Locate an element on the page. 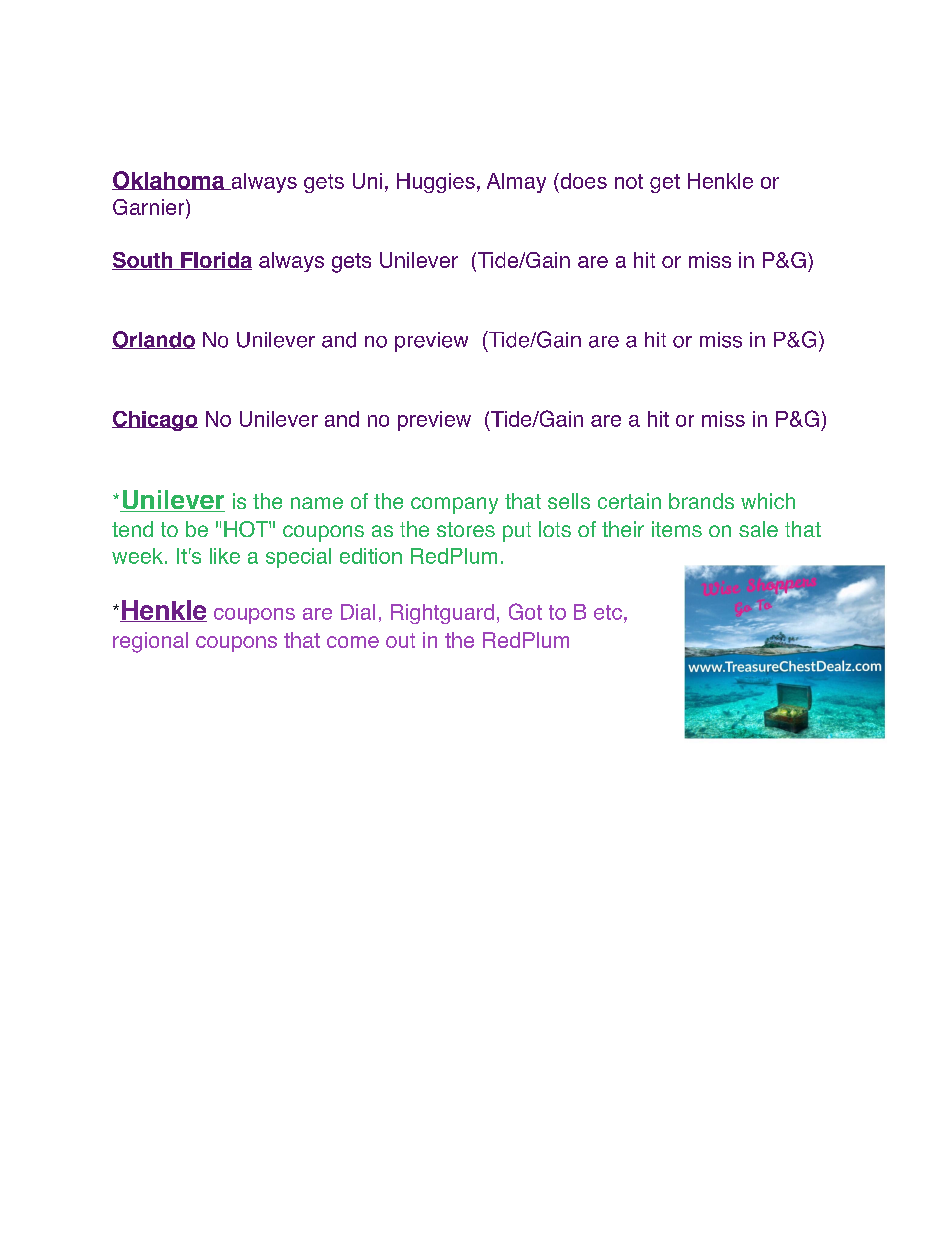 The width and height of the document is (952, 1233). Orlando is located at coordinates (153, 340).
